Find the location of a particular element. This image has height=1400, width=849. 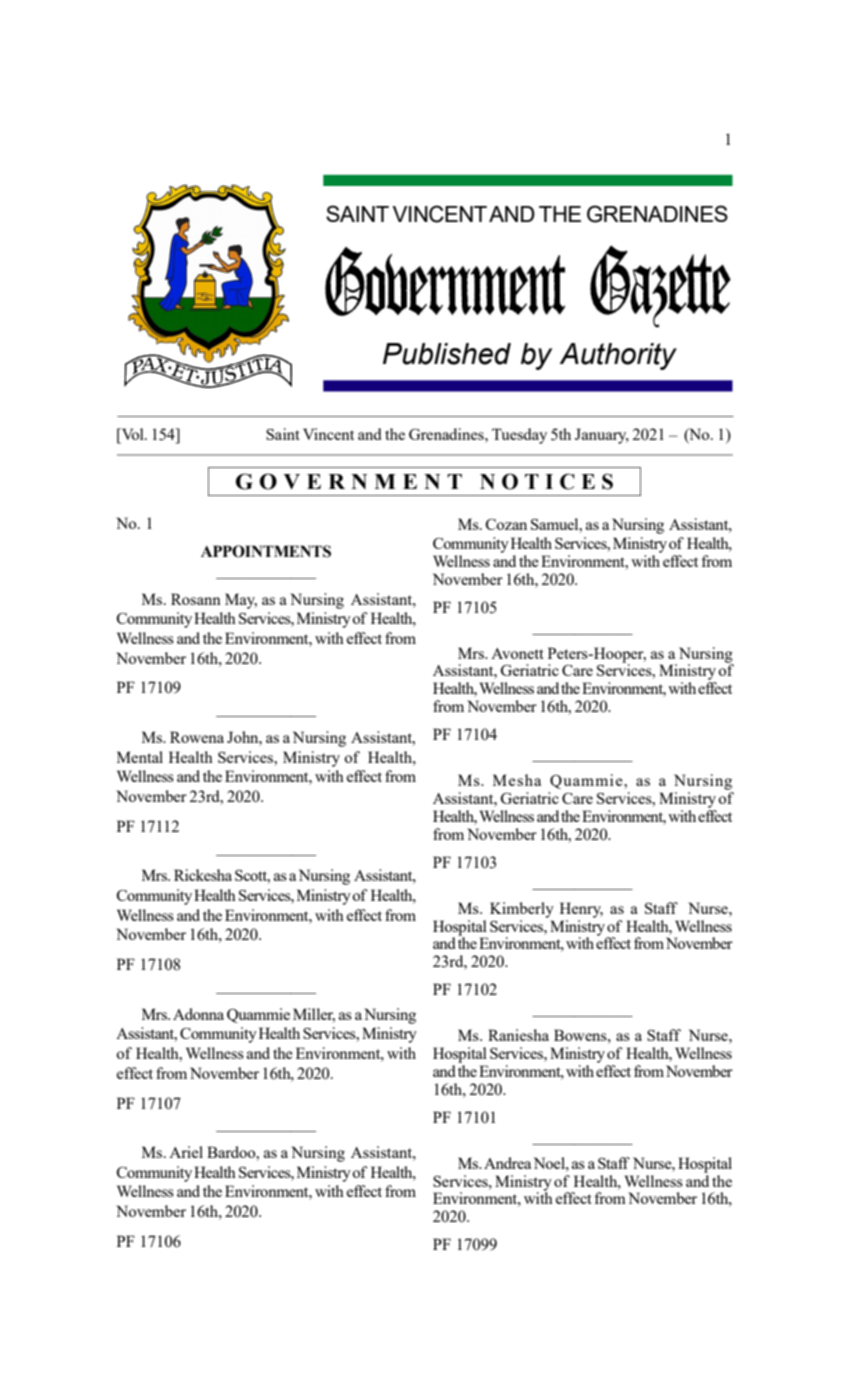

Published is located at coordinates (447, 354).
